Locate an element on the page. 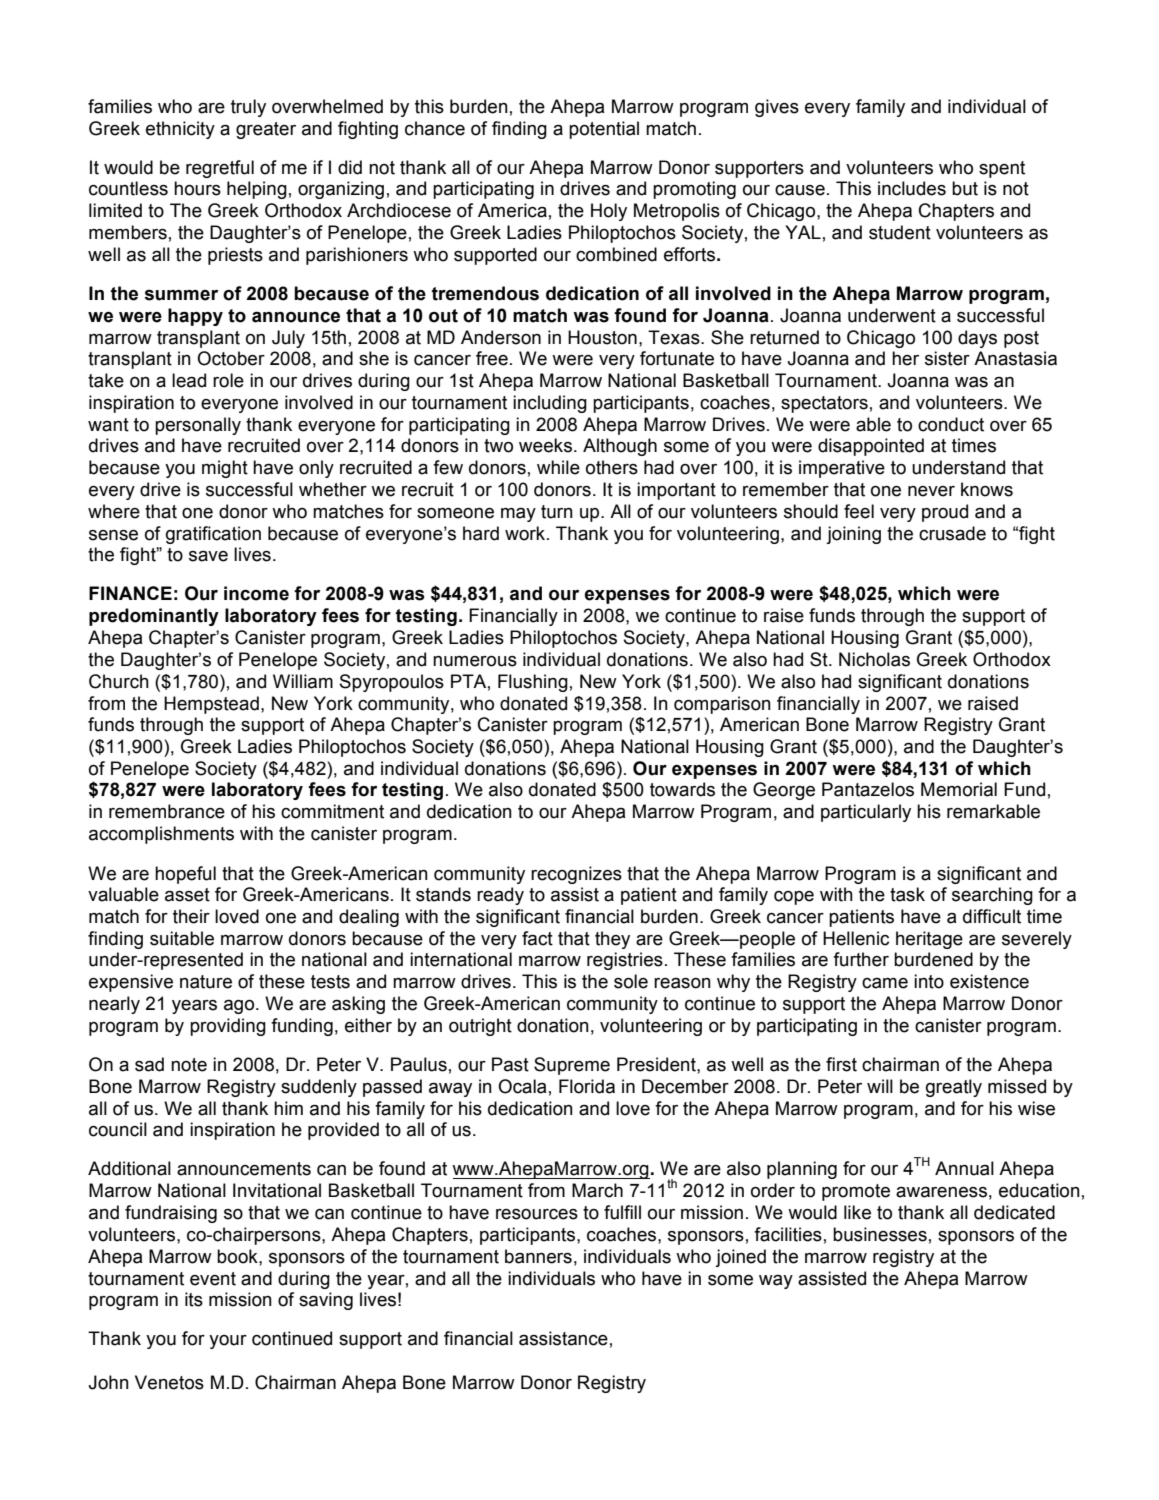  Flushing is located at coordinates (533, 683).
